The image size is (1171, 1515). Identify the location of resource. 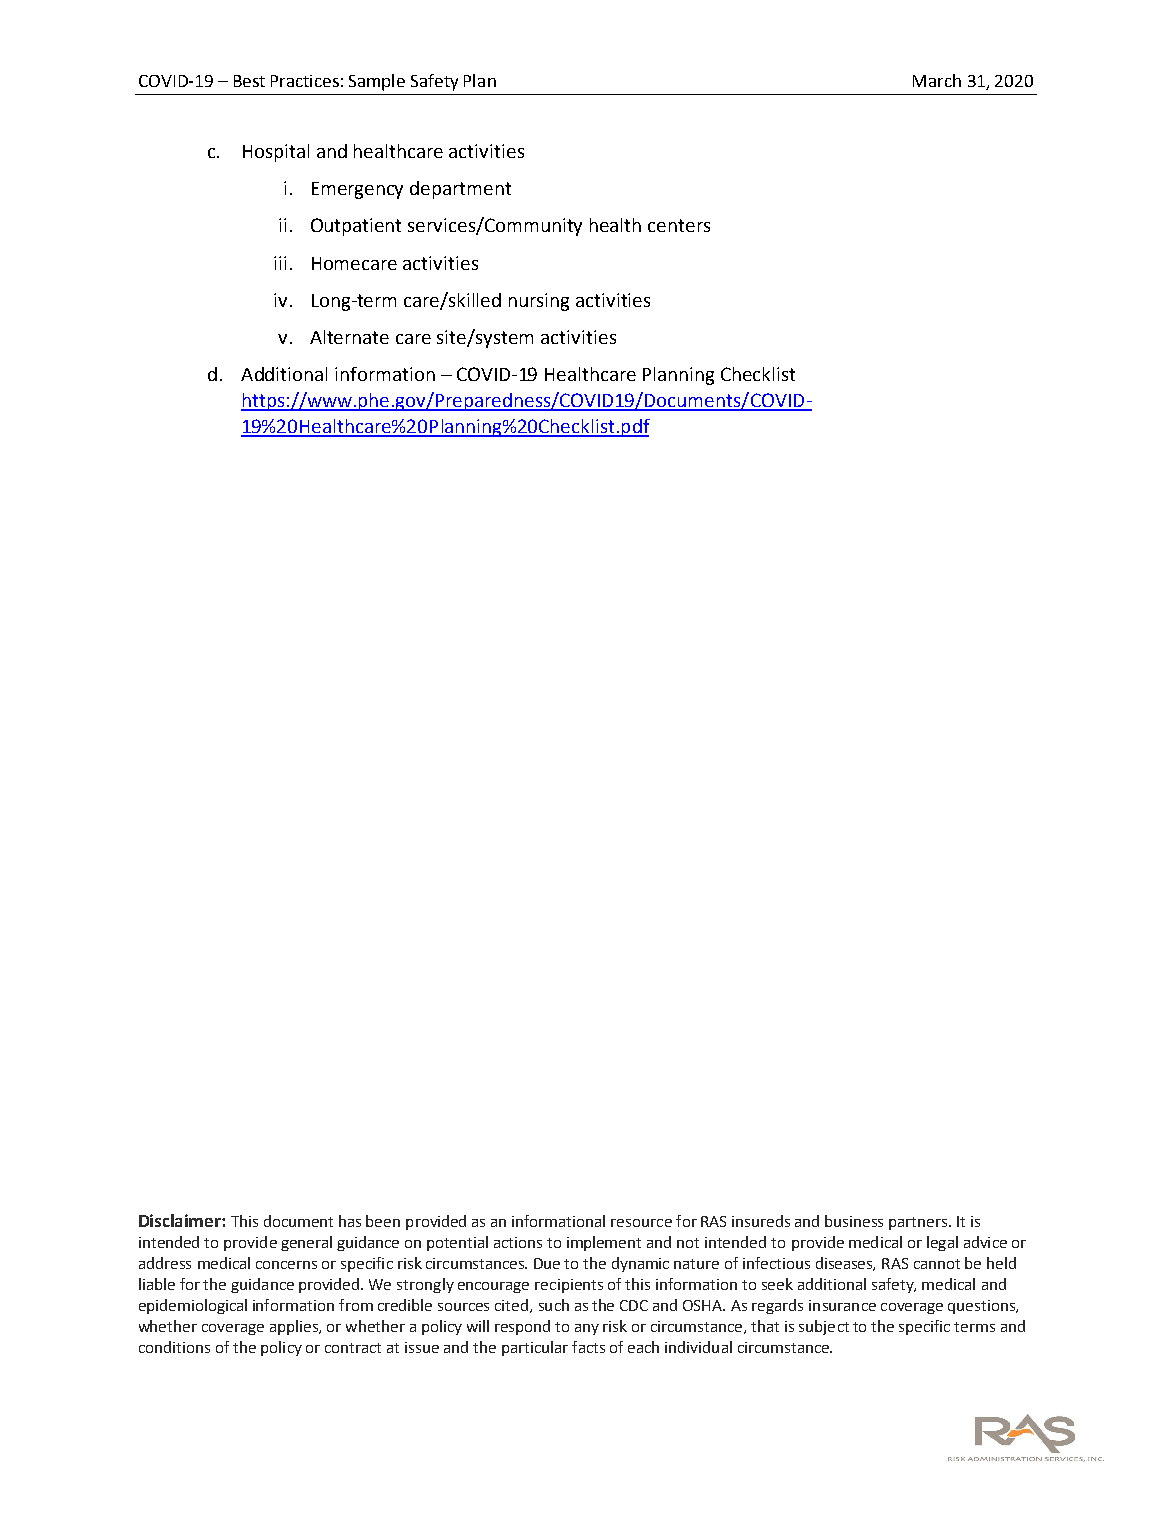
(641, 1223).
